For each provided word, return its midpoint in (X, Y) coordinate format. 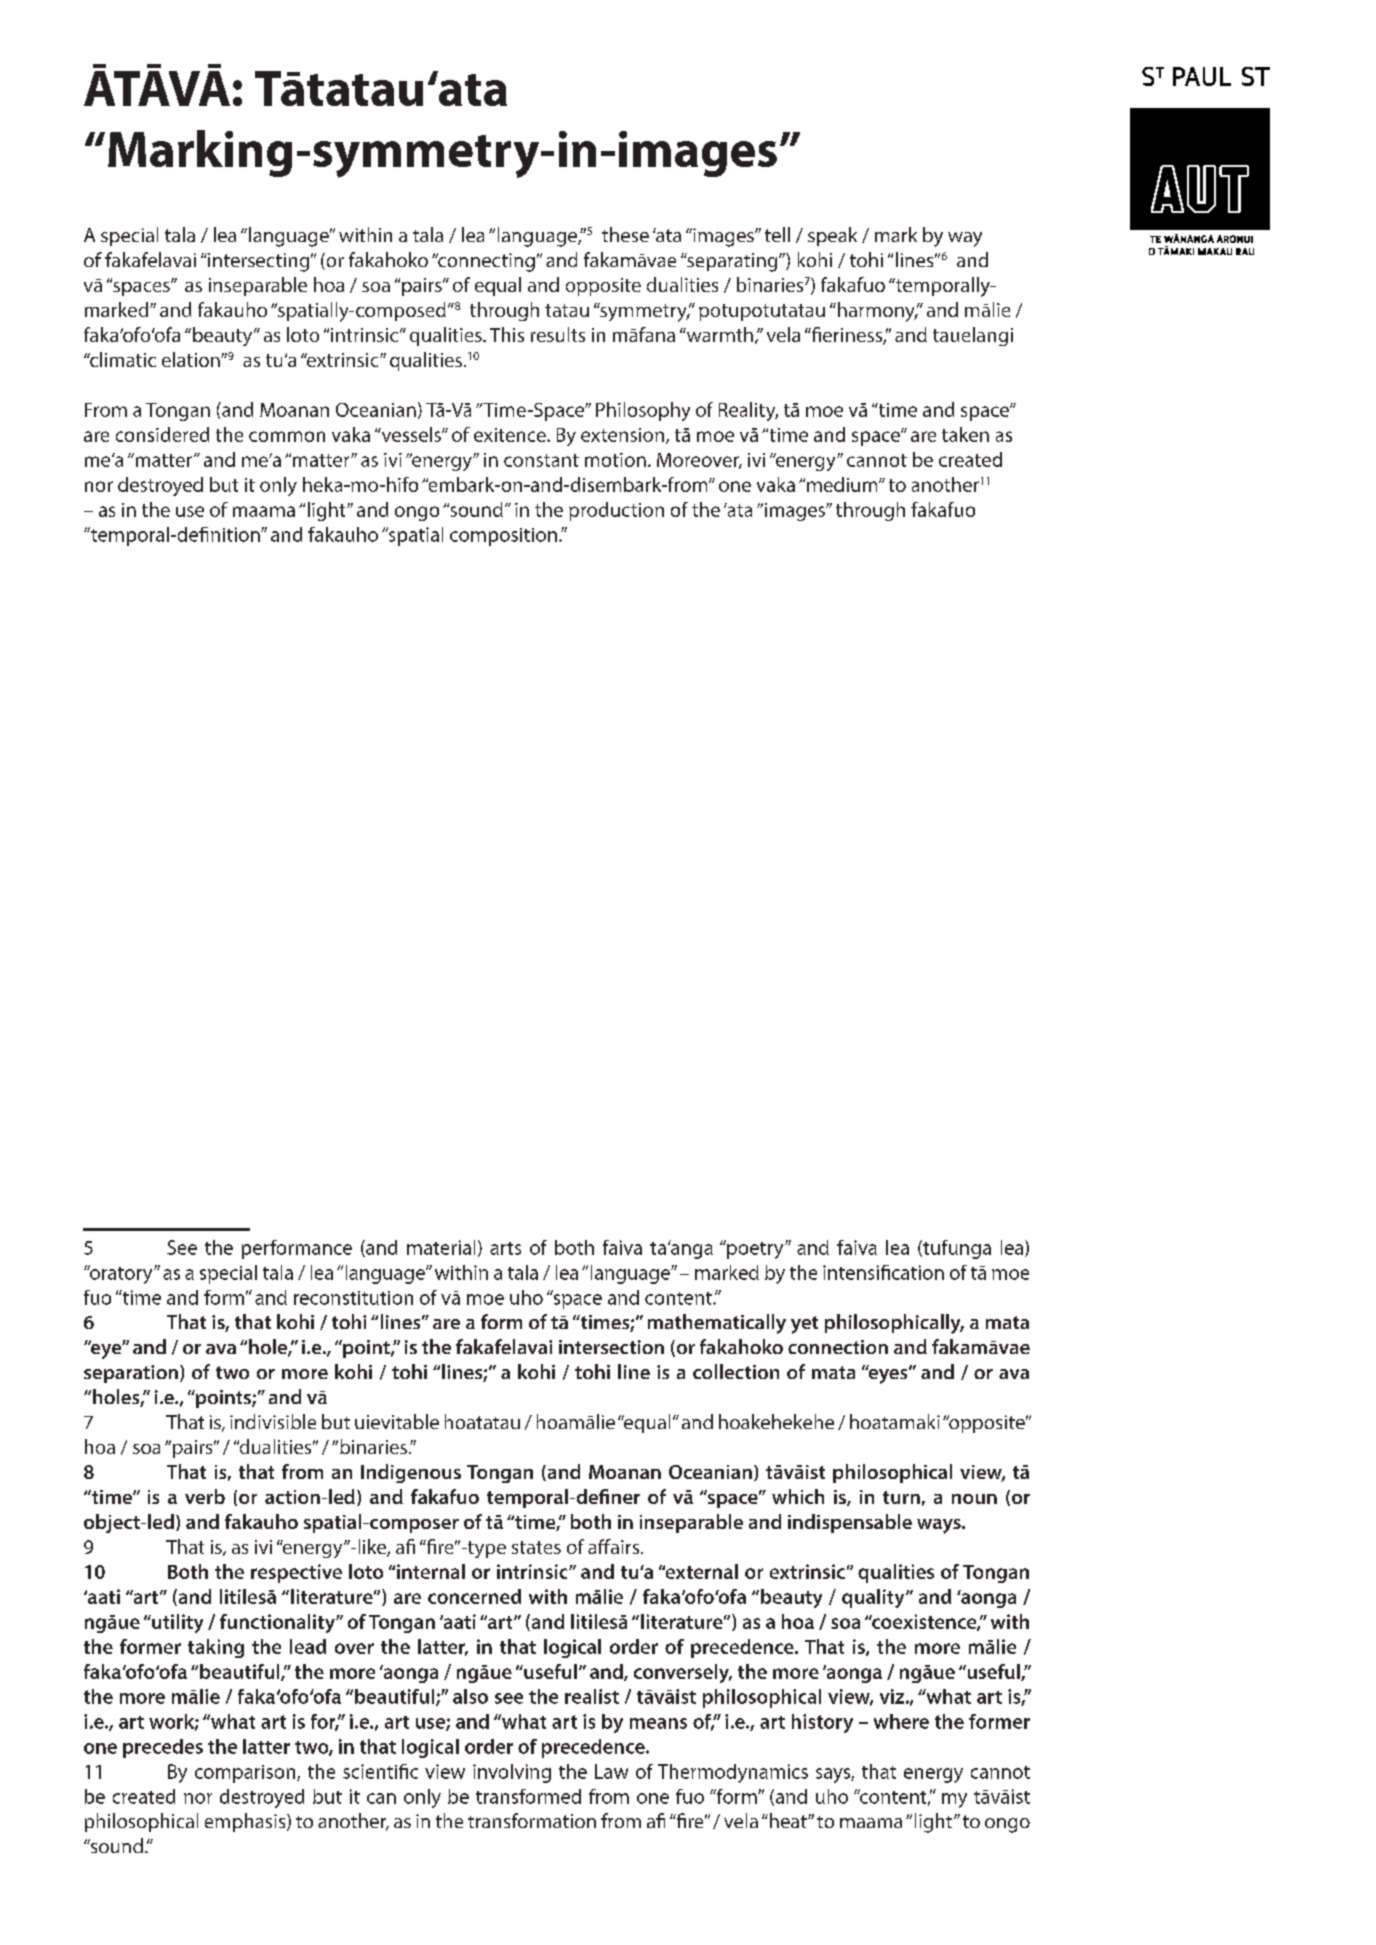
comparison (246, 1774)
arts (505, 1248)
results (558, 334)
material (441, 1247)
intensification (883, 1272)
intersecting (257, 262)
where (901, 1721)
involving (512, 1773)
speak (832, 236)
